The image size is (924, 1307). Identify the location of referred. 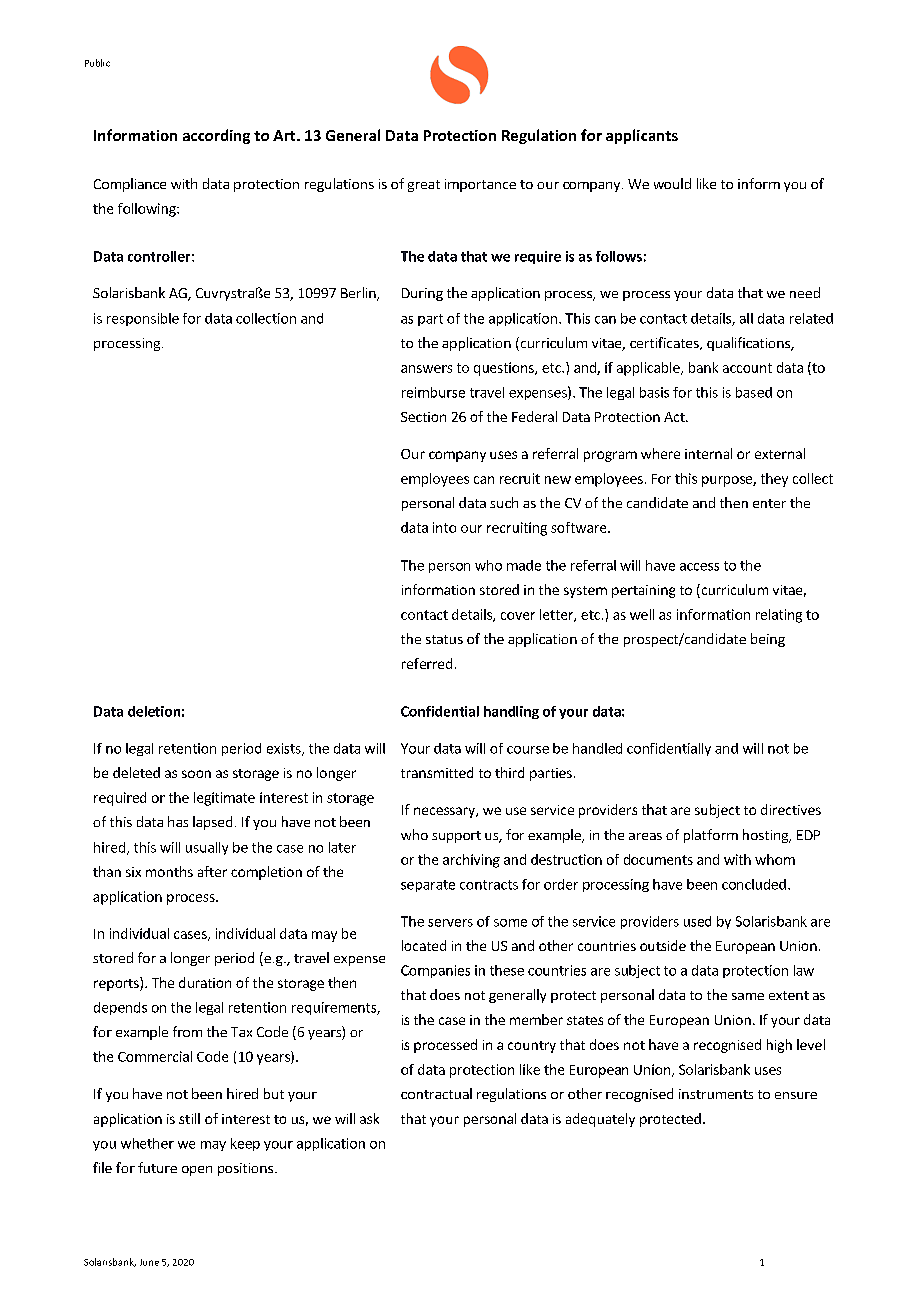
(427, 663).
